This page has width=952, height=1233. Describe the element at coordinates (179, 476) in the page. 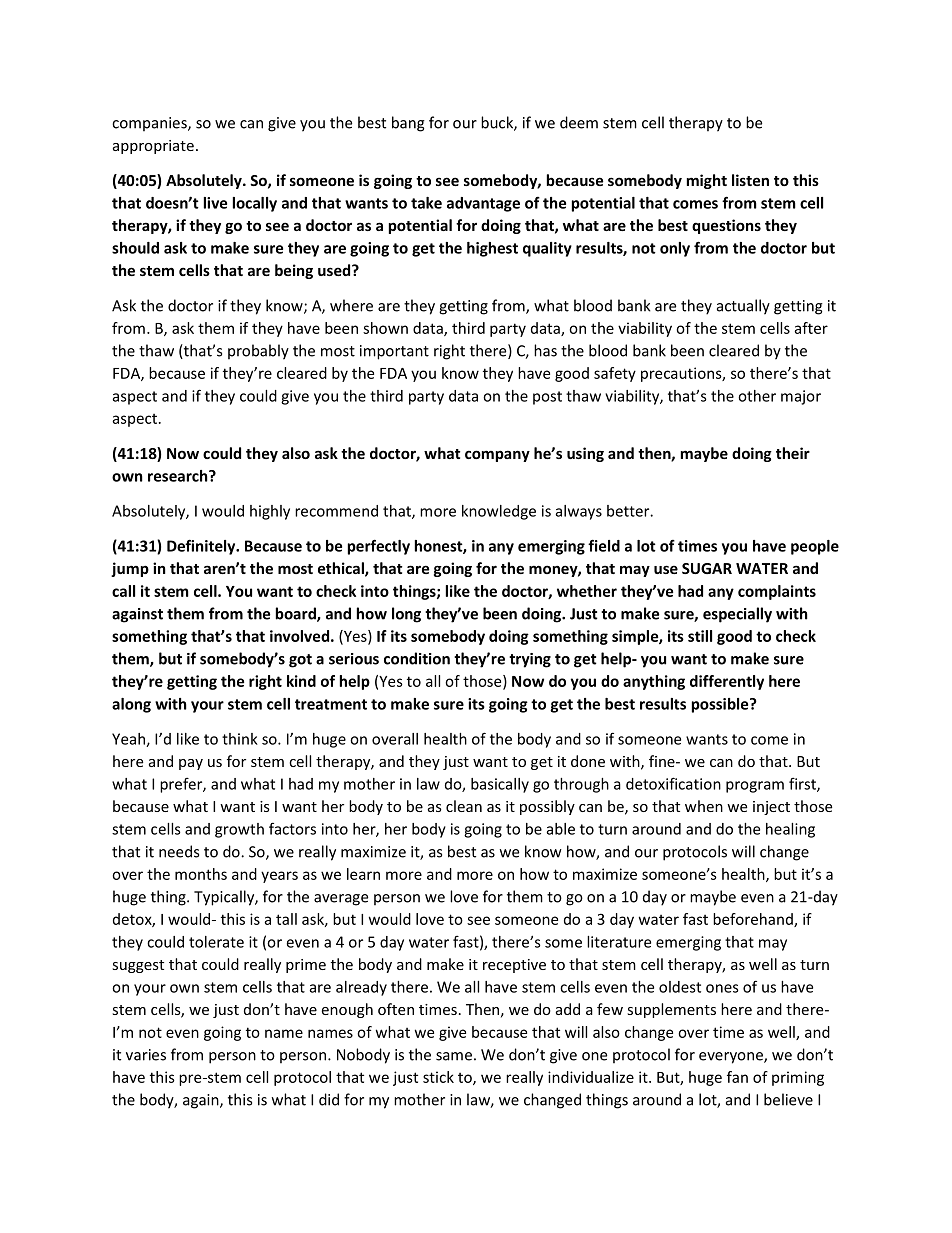

I see `research` at that location.
